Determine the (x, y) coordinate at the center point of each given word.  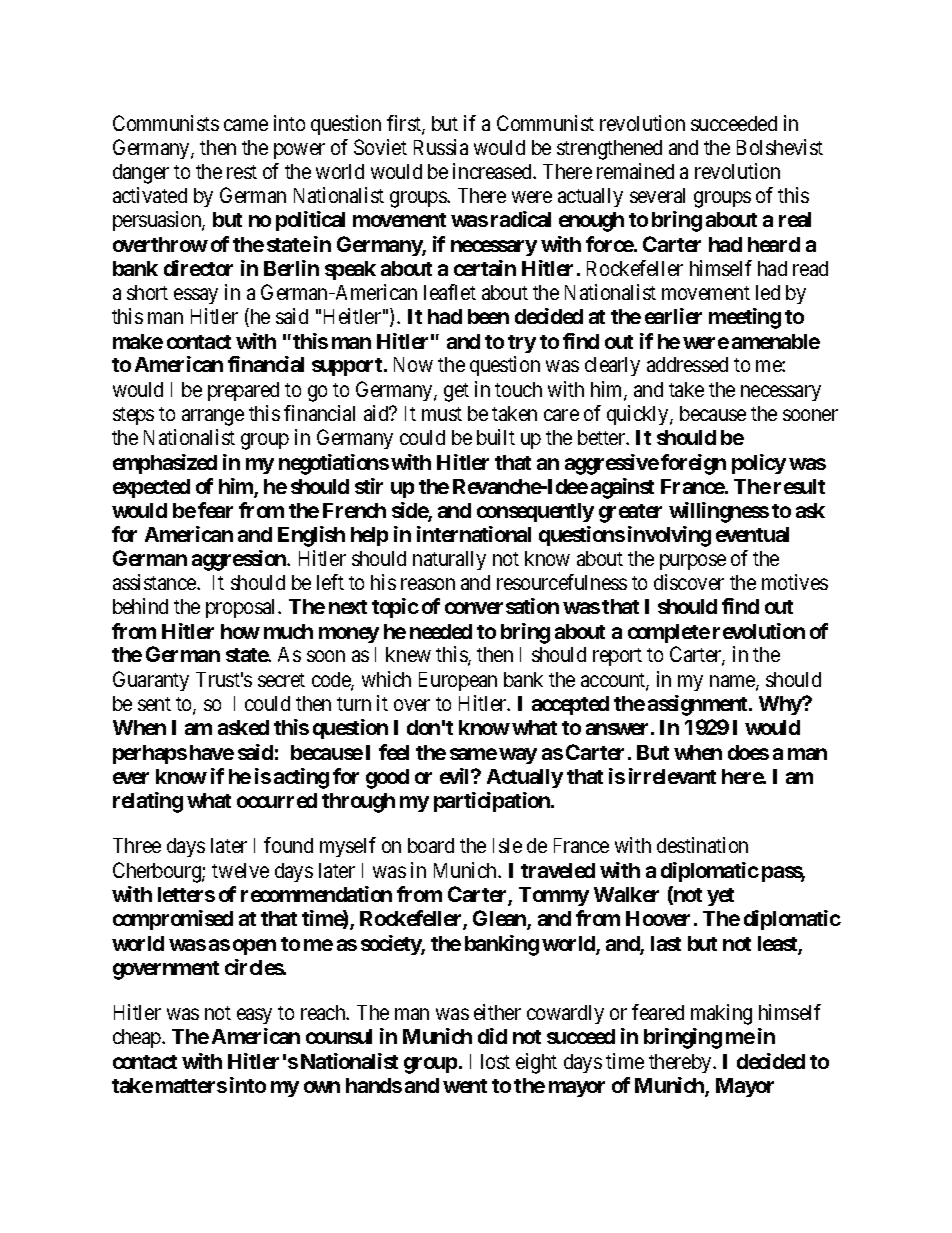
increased (493, 171)
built (496, 437)
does (748, 752)
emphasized (165, 464)
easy (254, 1016)
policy (759, 464)
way (518, 756)
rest (242, 172)
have (212, 752)
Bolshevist (780, 147)
